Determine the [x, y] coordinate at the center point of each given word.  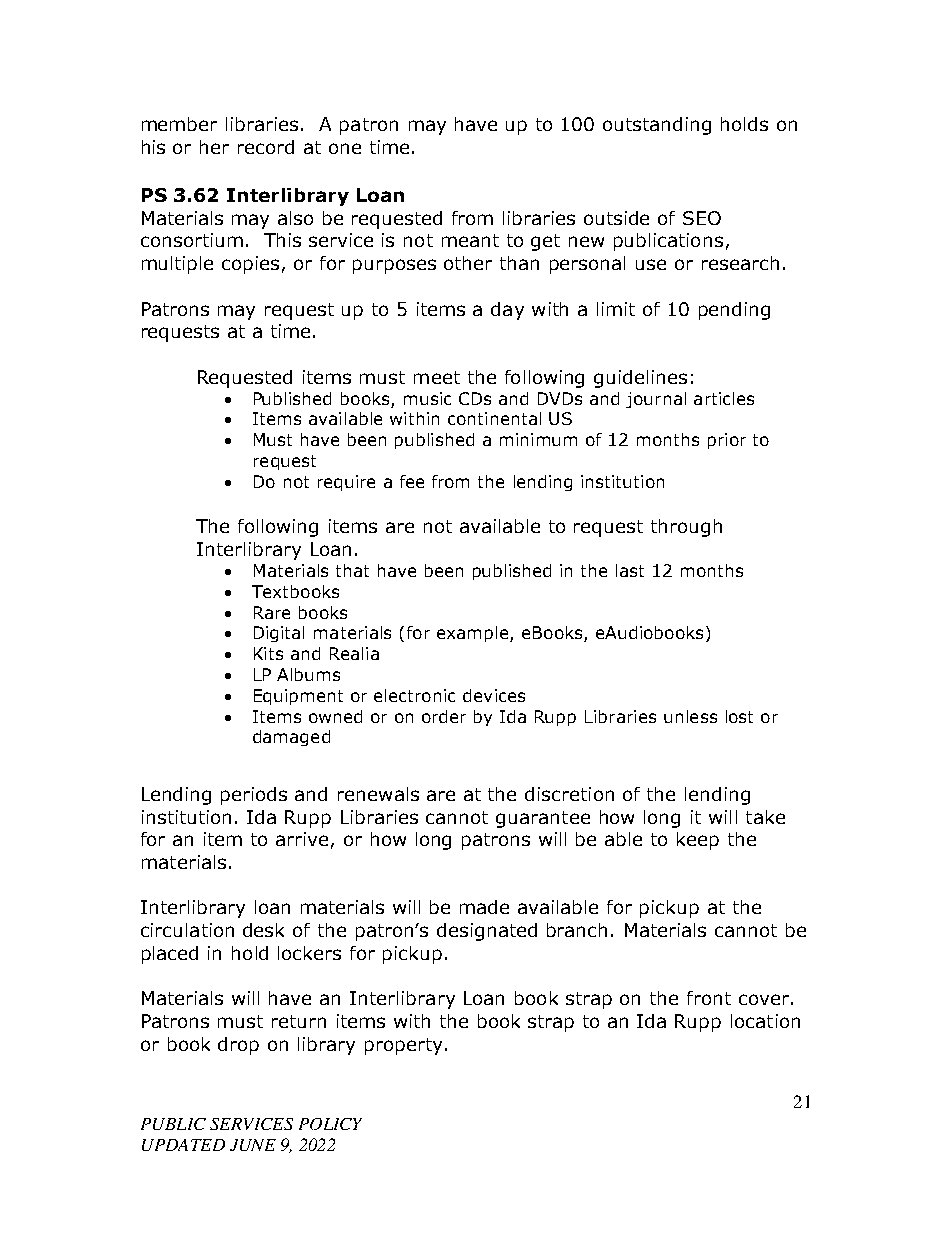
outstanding [657, 126]
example [472, 634]
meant [470, 240]
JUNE [253, 1145]
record [266, 147]
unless [690, 716]
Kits [268, 653]
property [403, 1046]
